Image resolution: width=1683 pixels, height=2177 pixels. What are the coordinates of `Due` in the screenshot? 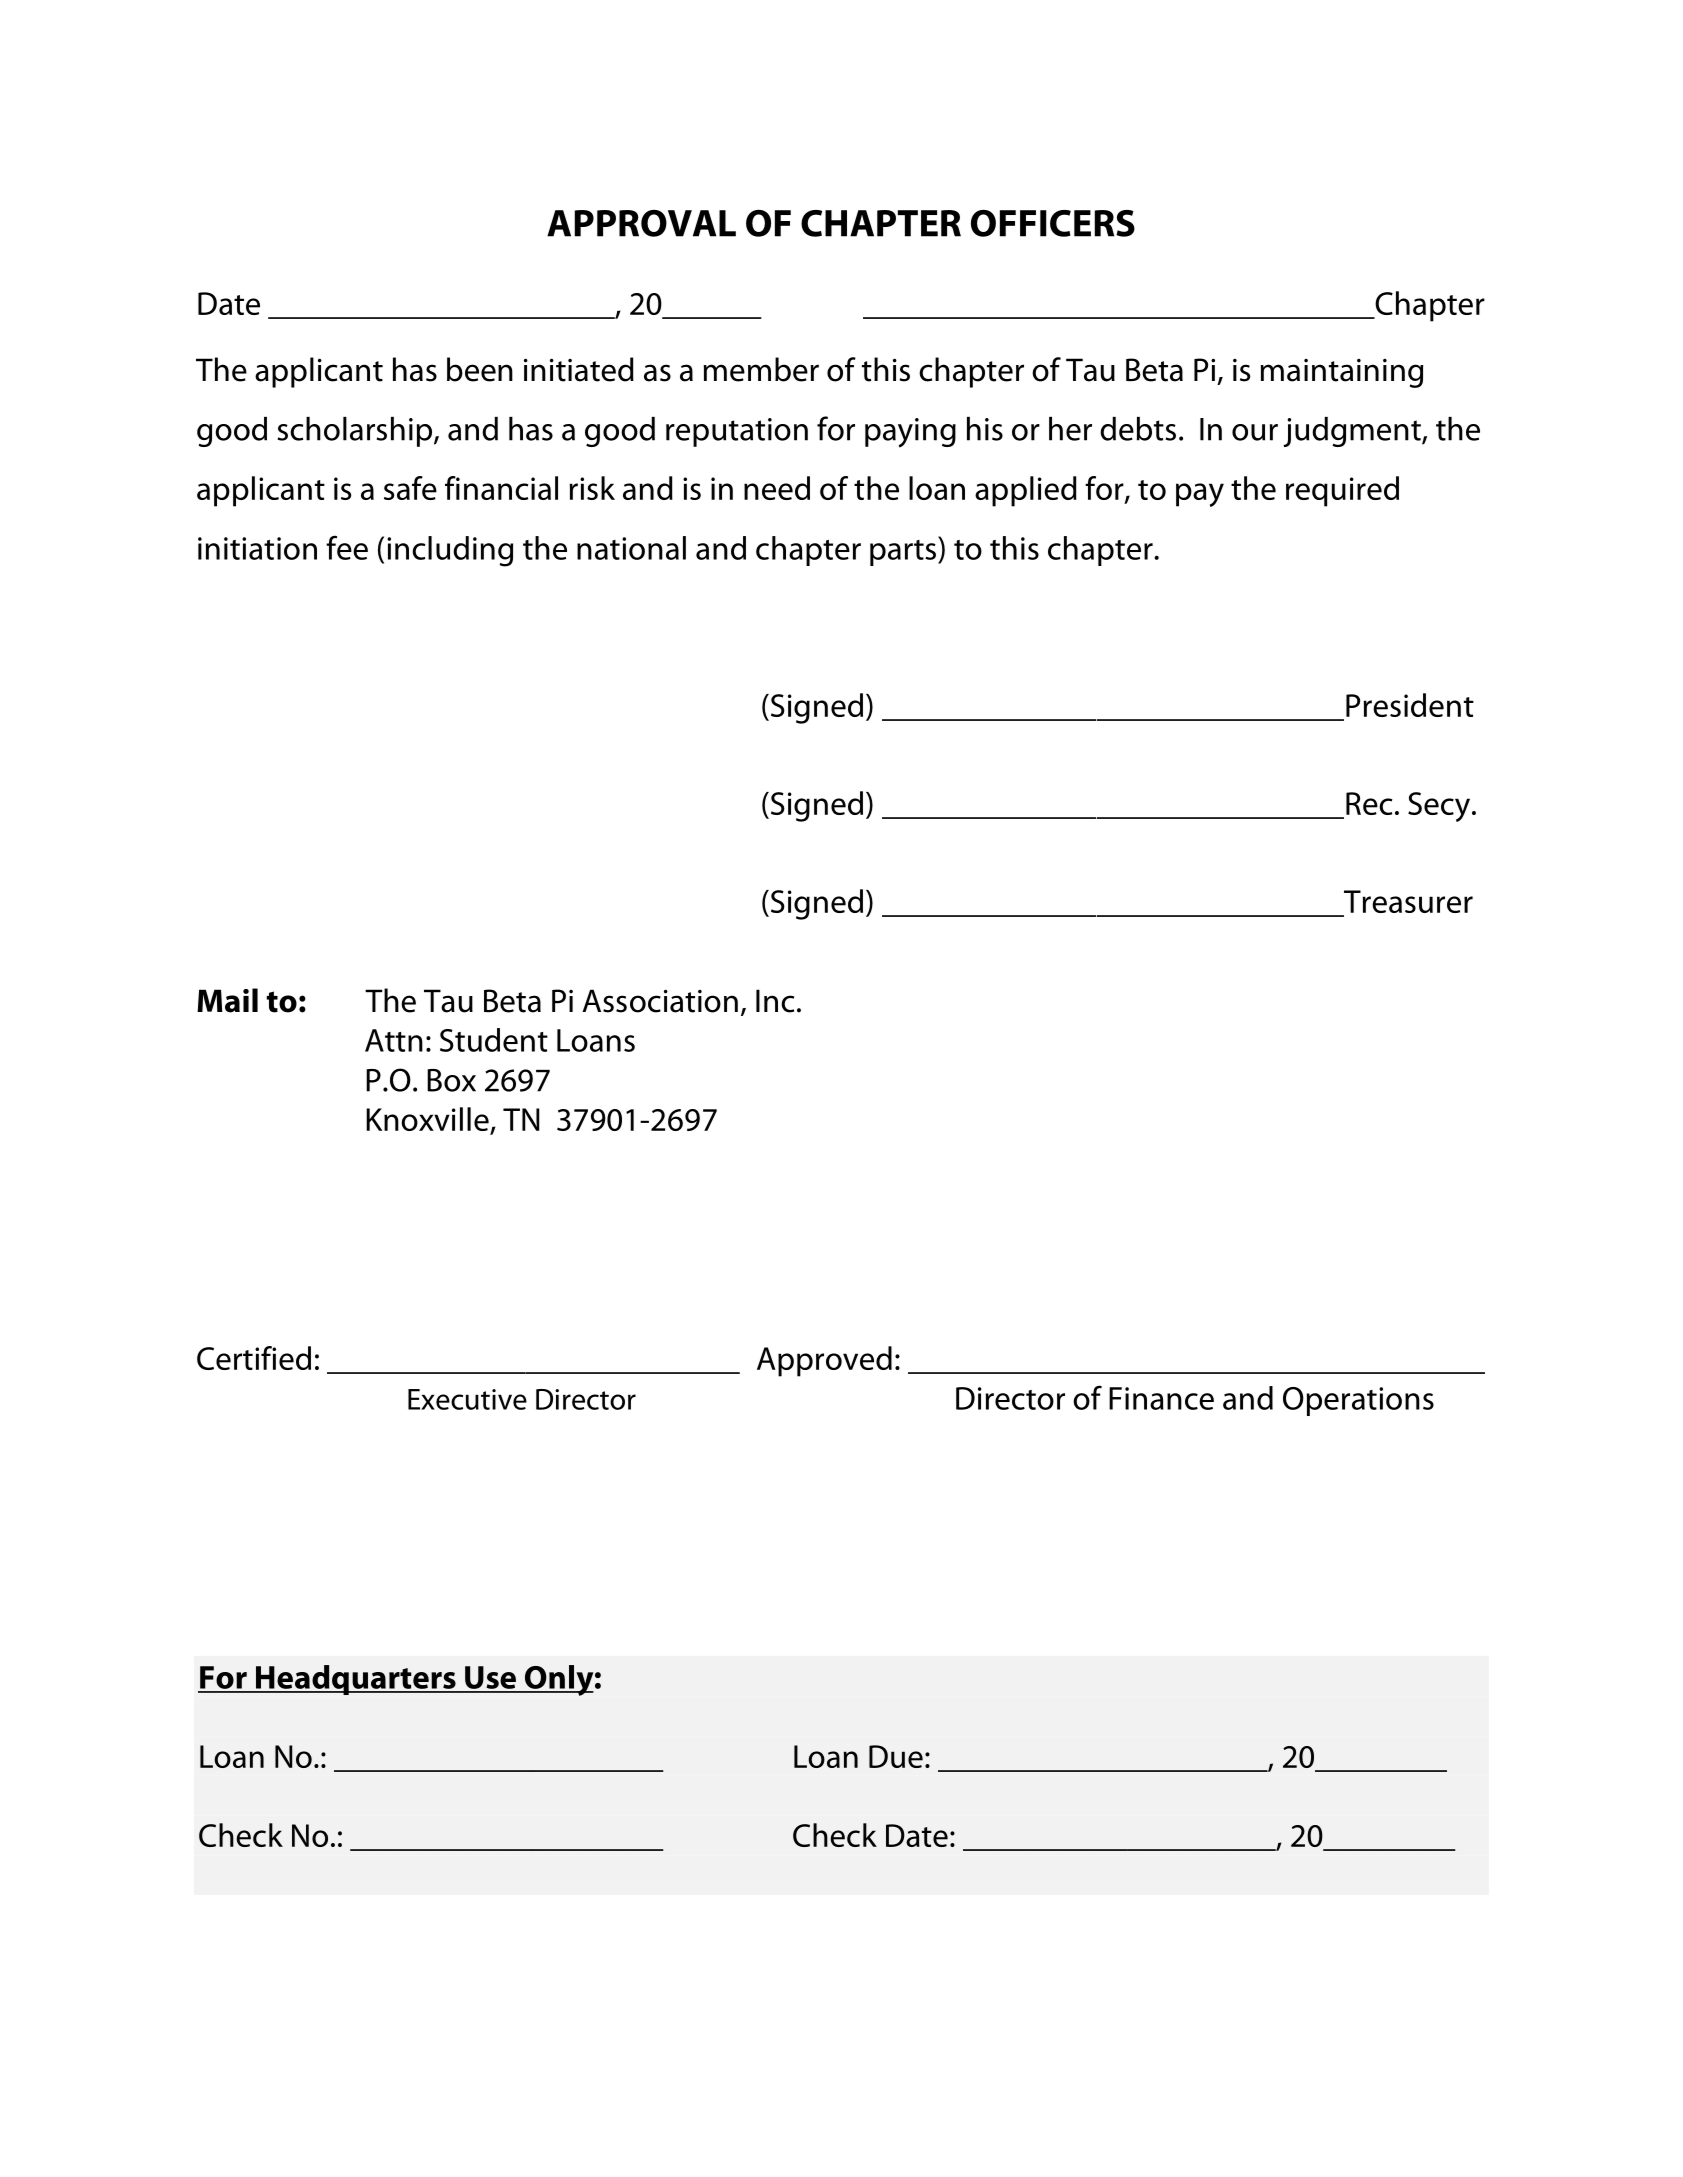 It's located at (896, 1756).
